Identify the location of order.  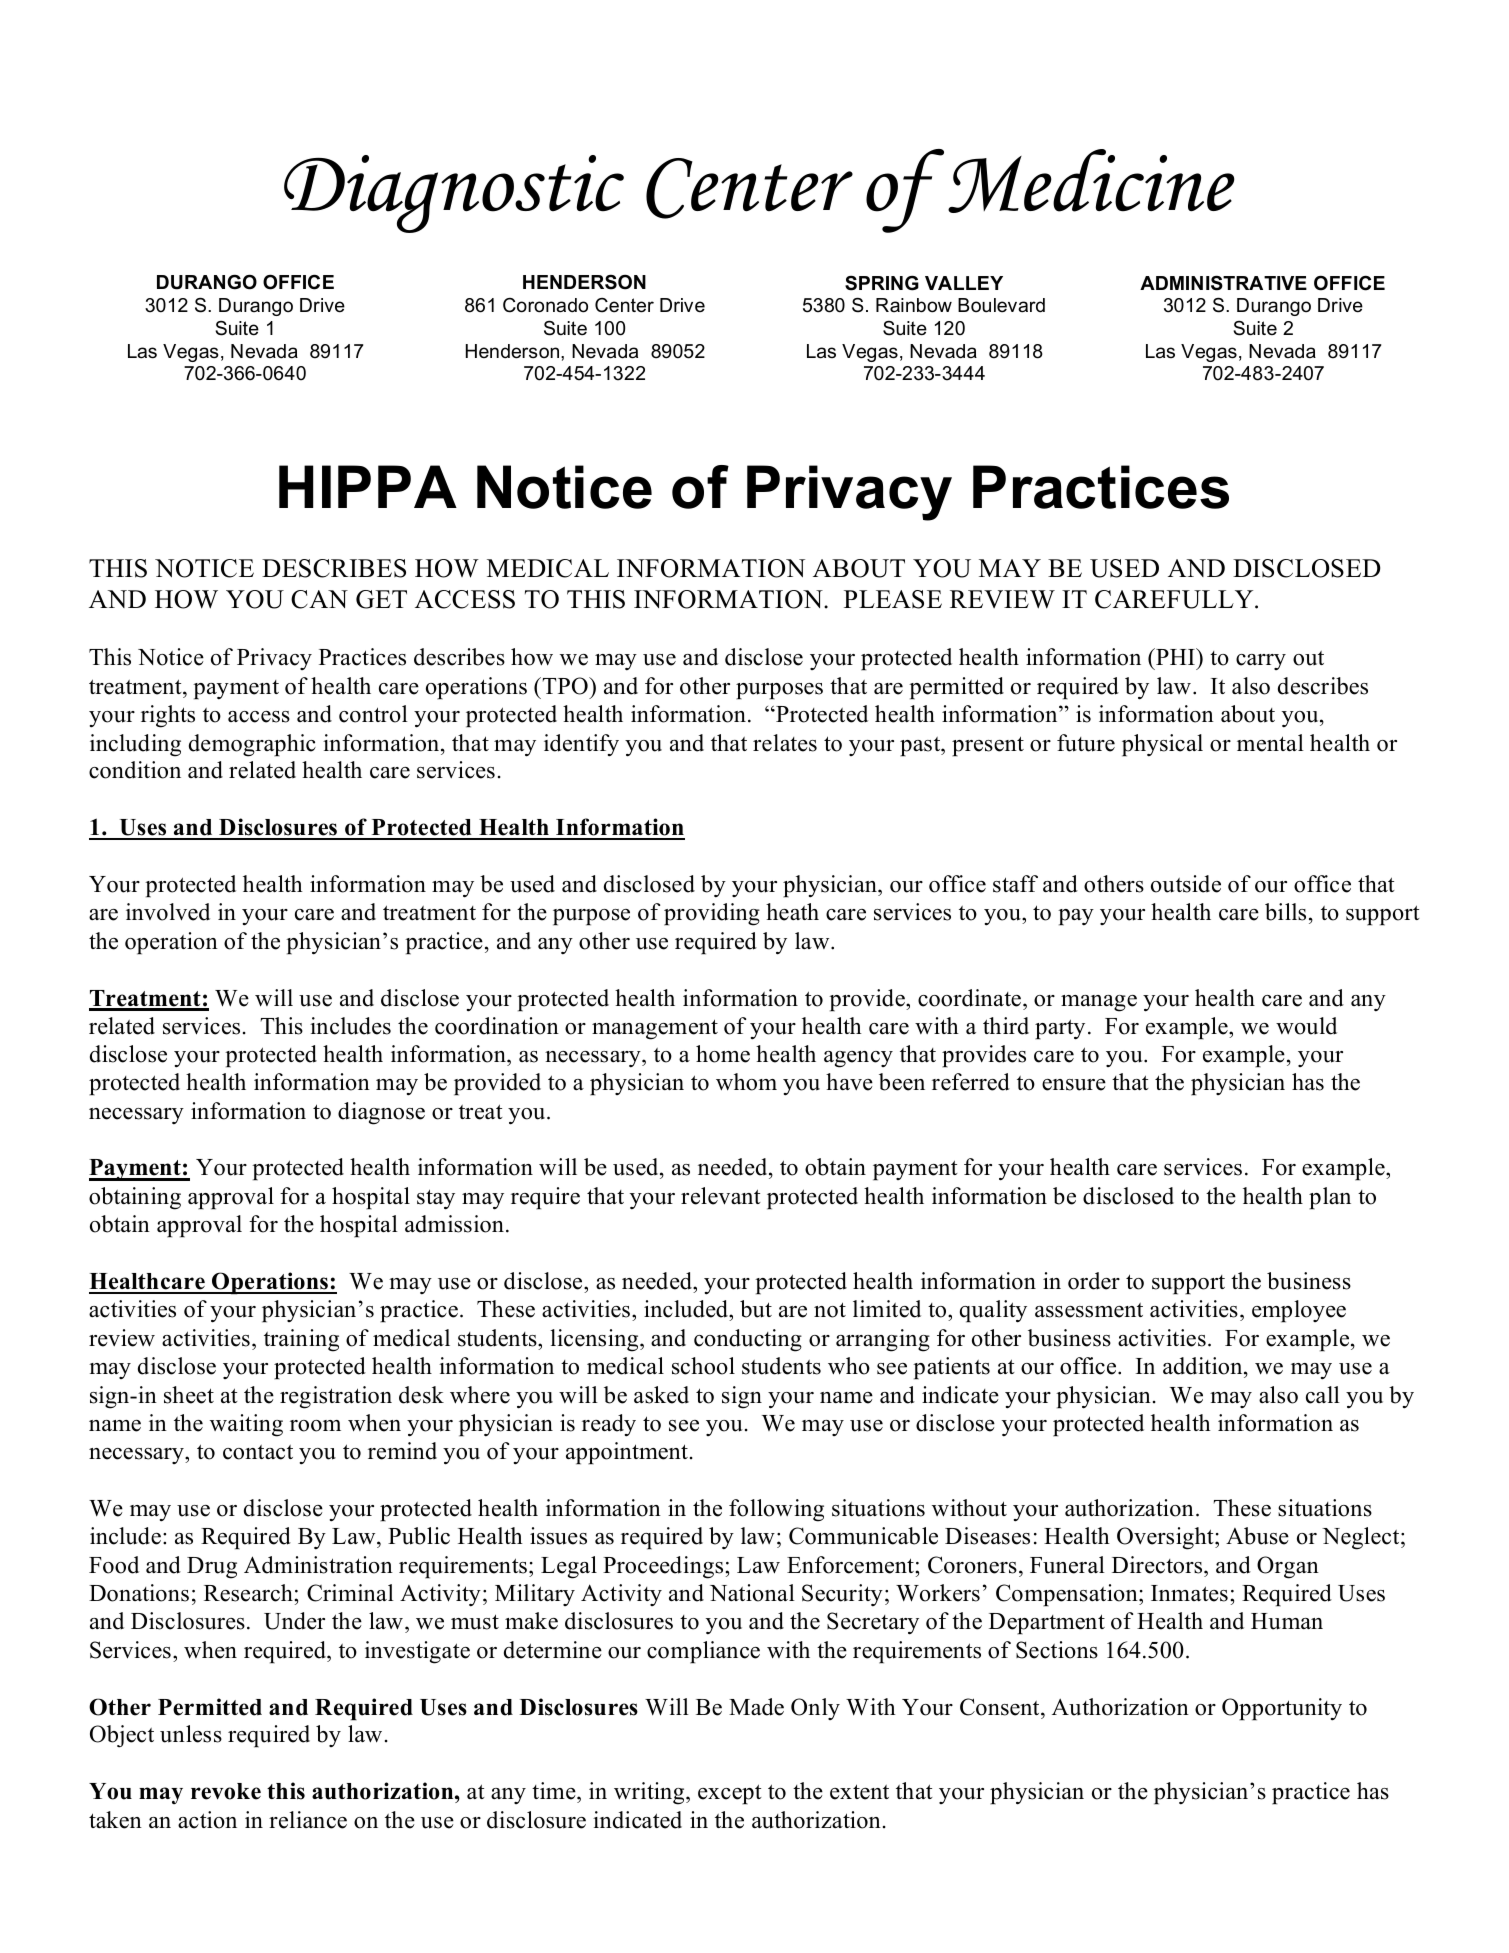
(1094, 1281).
